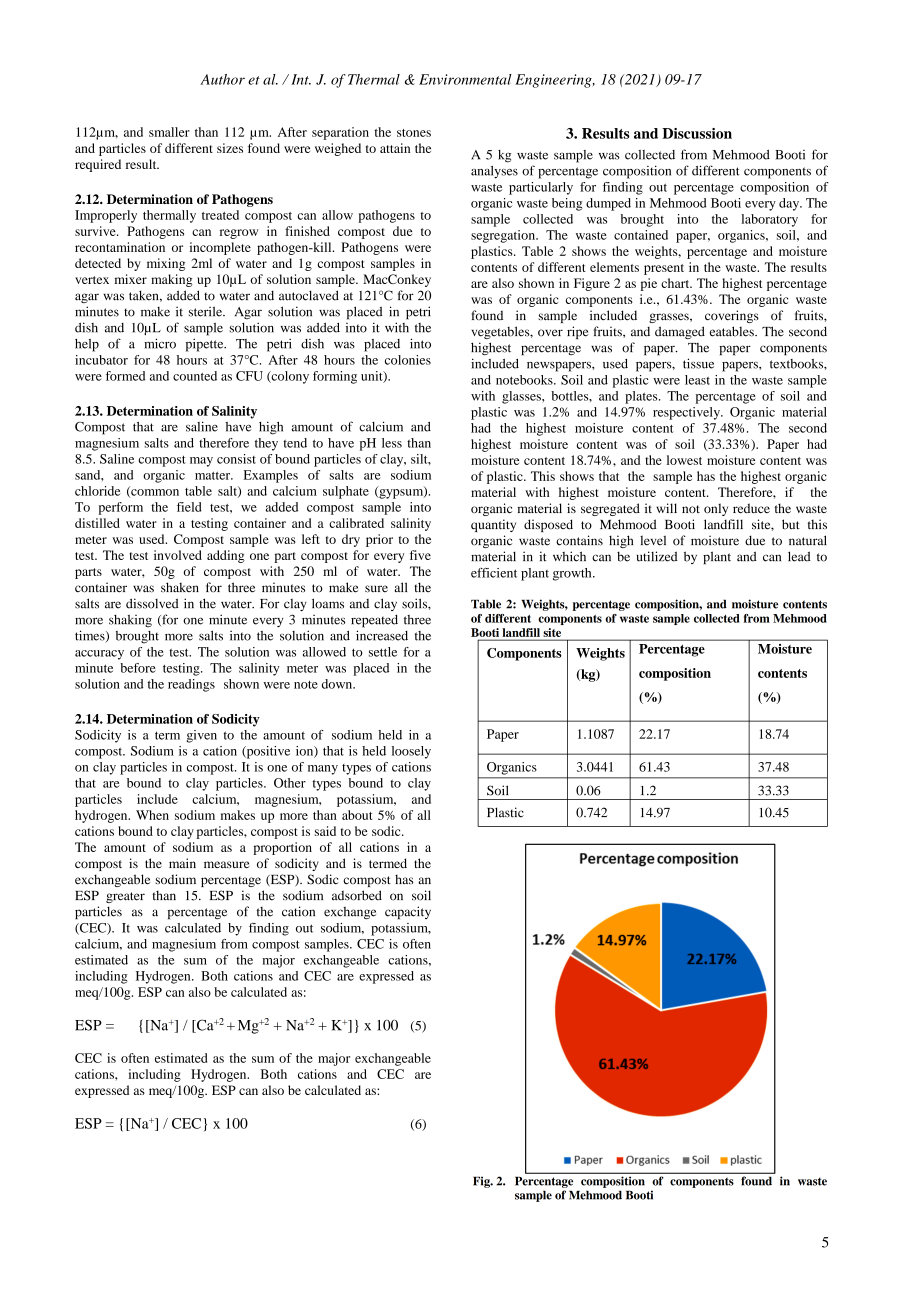 The width and height of the screenshot is (924, 1308). I want to click on only, so click(716, 509).
